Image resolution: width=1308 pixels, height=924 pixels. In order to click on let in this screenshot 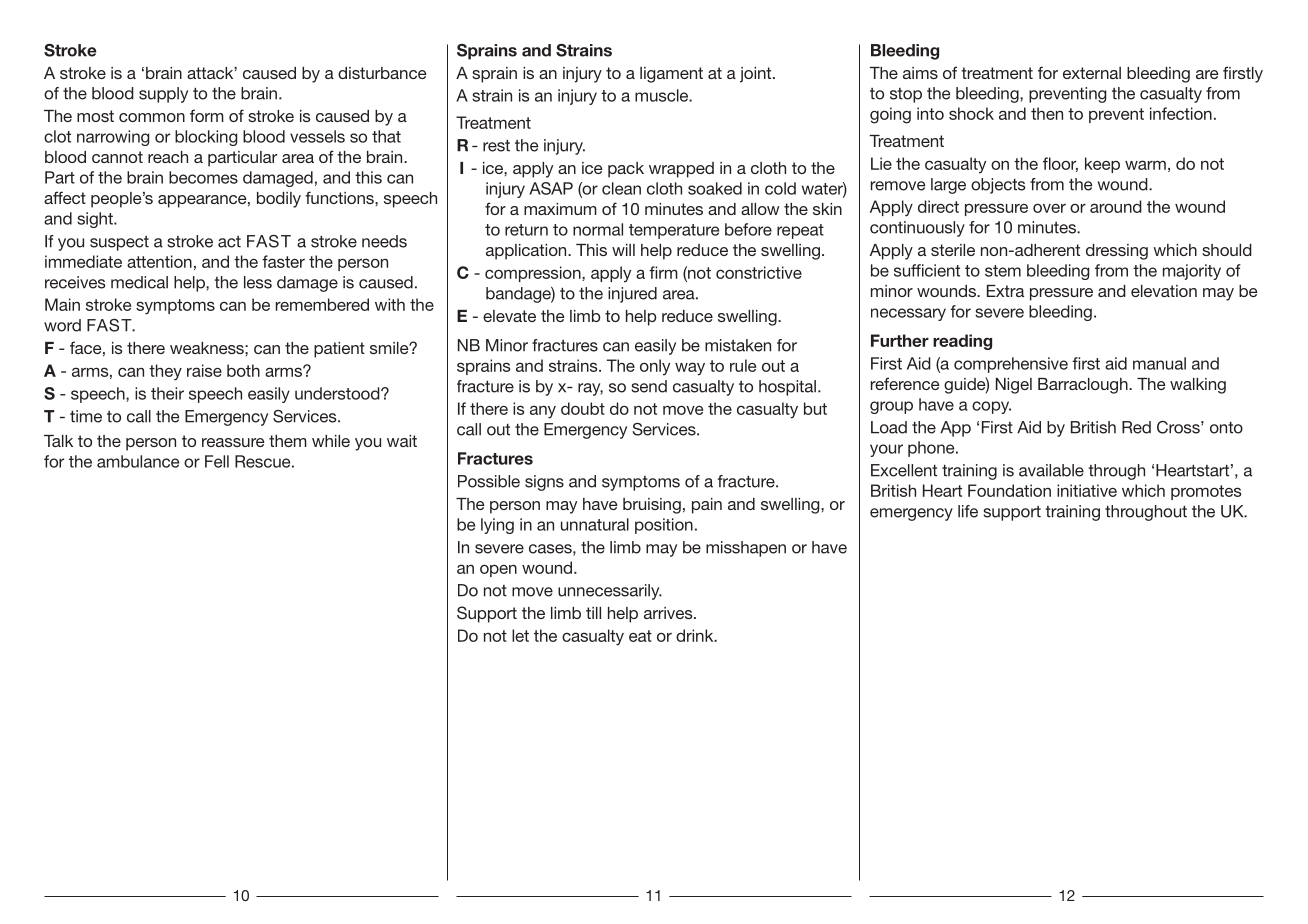, I will do `click(520, 635)`.
